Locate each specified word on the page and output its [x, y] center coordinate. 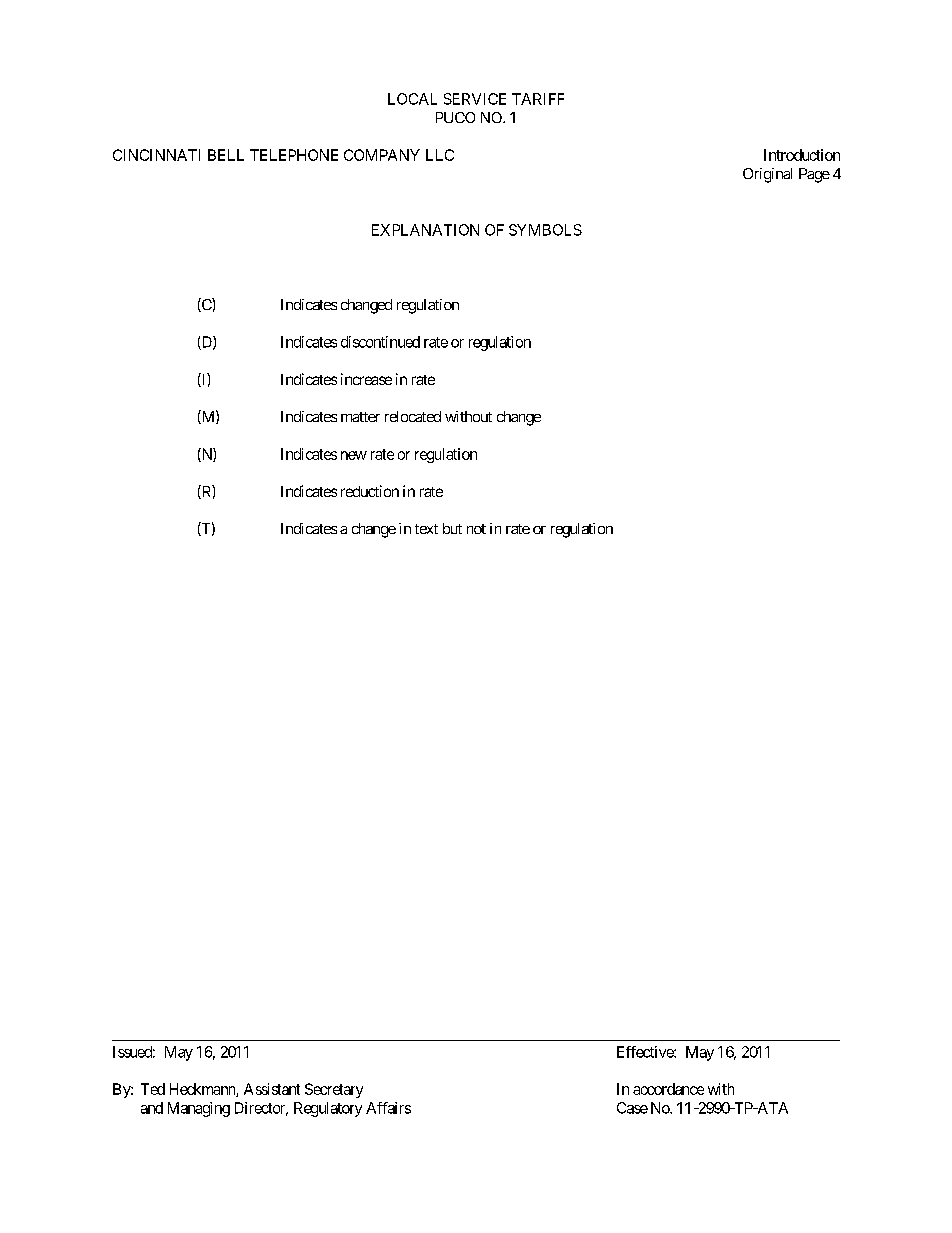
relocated [413, 416]
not [476, 529]
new [354, 455]
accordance [668, 1089]
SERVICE [475, 99]
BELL [226, 155]
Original [767, 175]
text [426, 529]
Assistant [272, 1089]
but [452, 528]
